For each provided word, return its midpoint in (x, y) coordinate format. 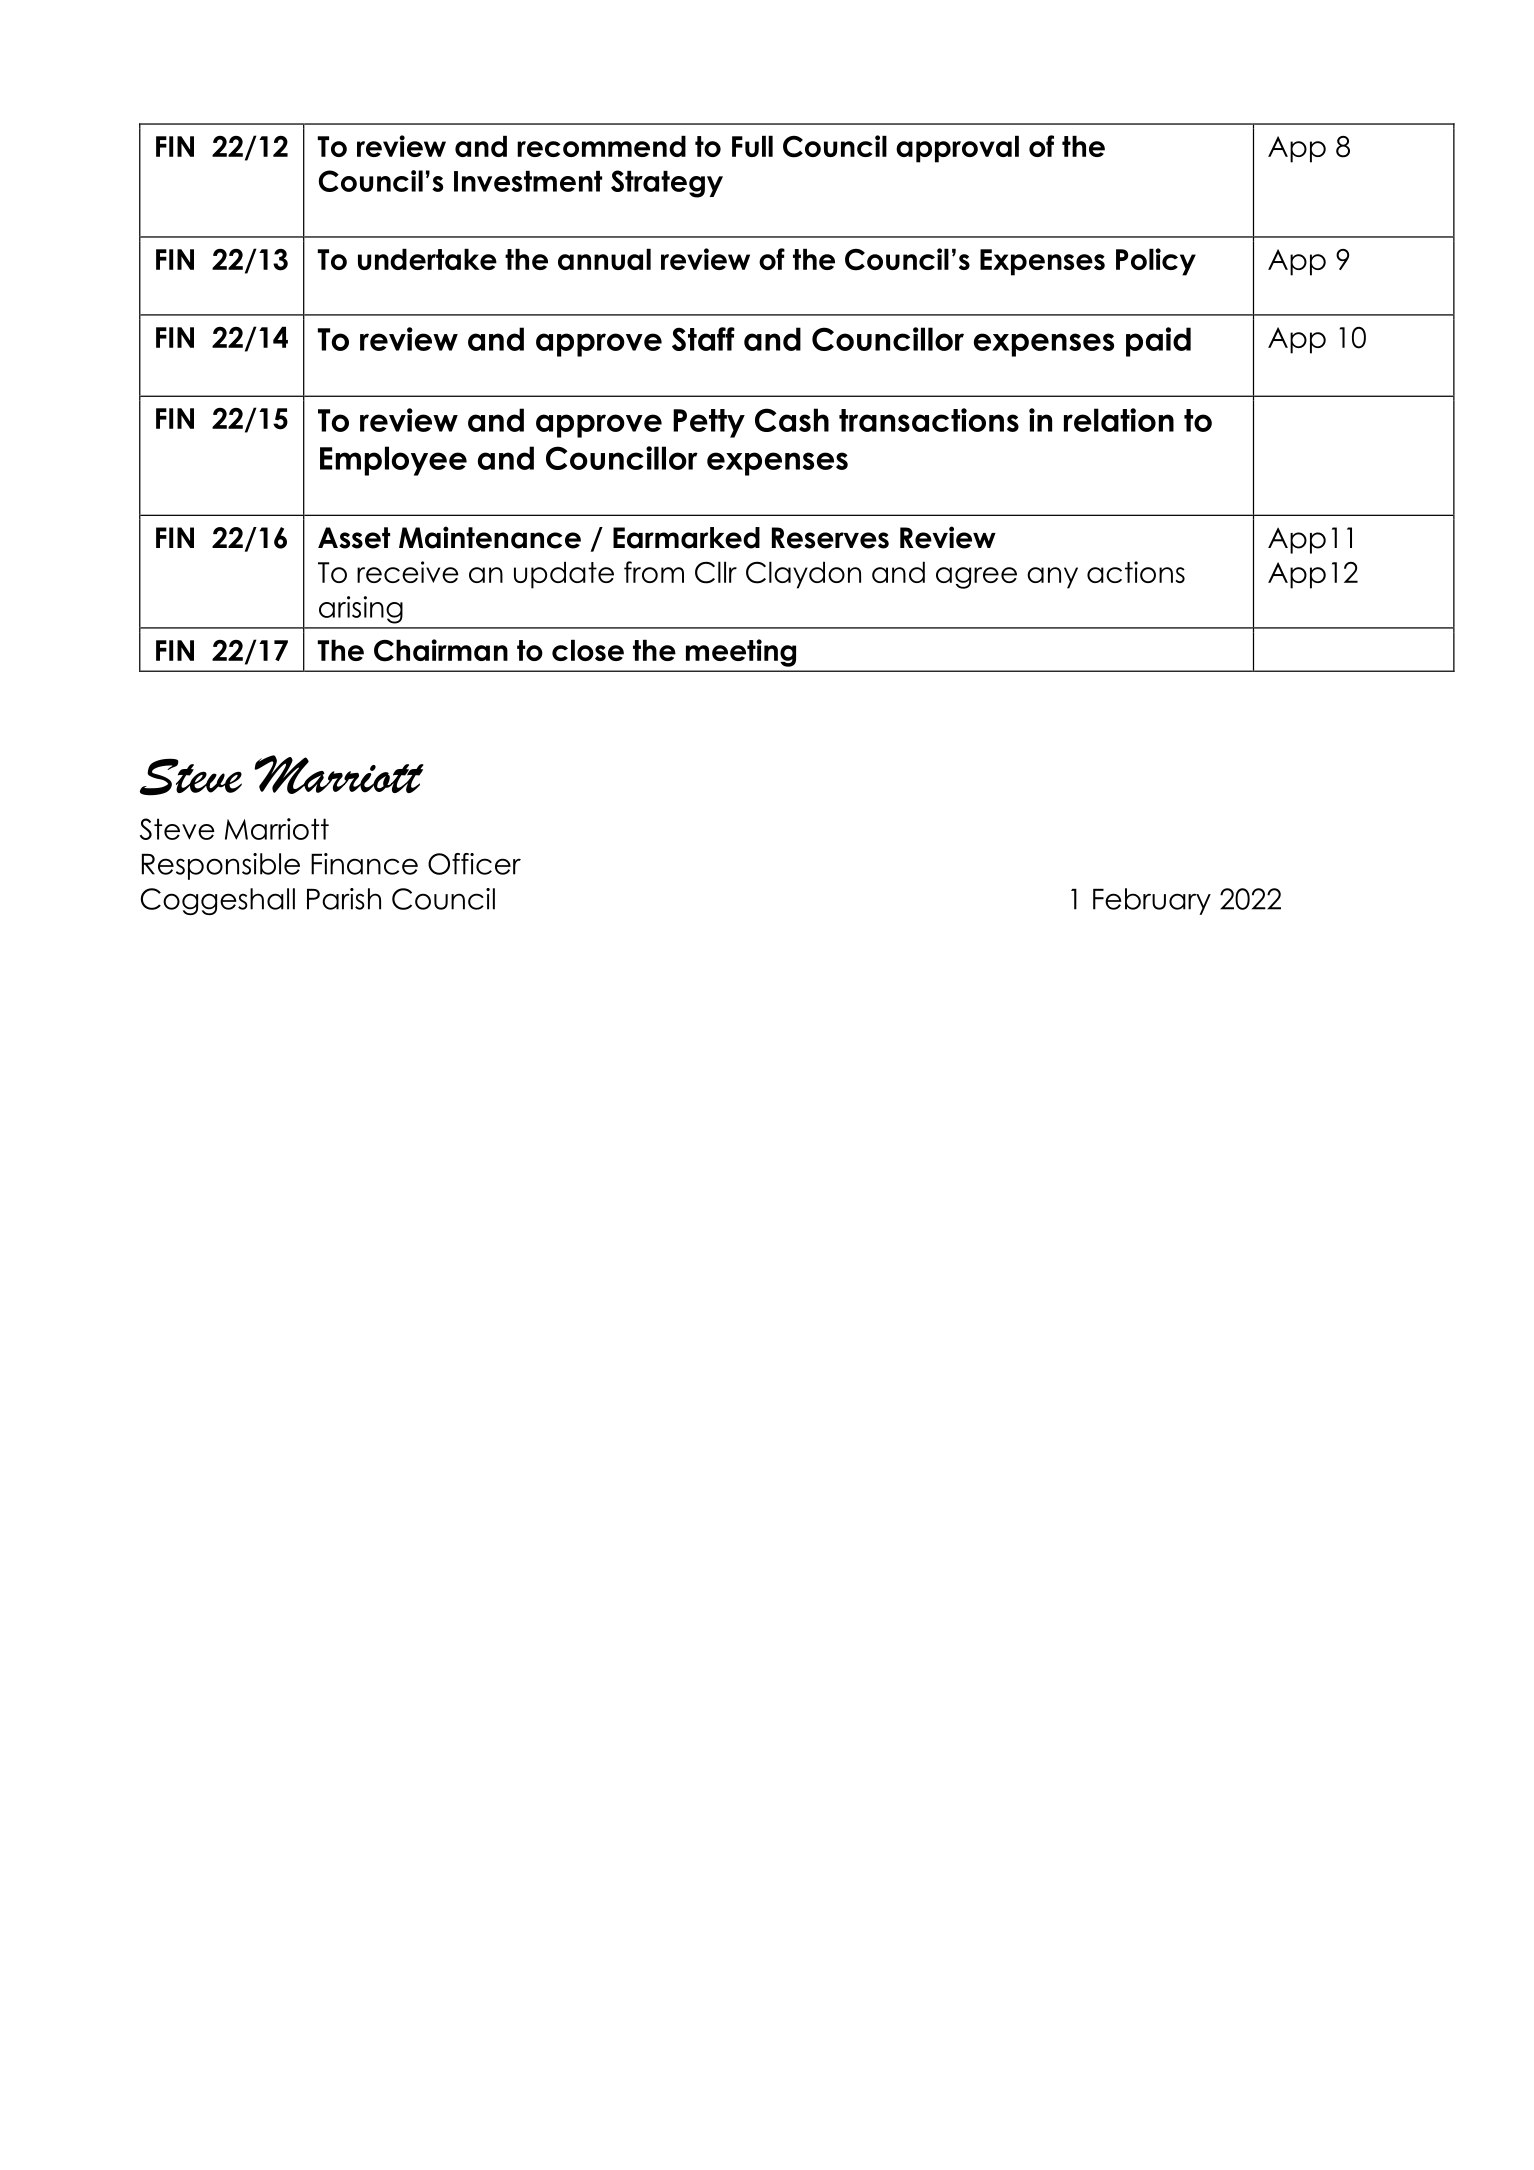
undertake (427, 259)
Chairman (441, 650)
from (654, 572)
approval (957, 149)
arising (361, 610)
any (1052, 578)
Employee (393, 461)
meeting (741, 653)
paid (1158, 342)
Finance (364, 864)
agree (976, 578)
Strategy (667, 184)
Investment (528, 181)
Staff (703, 339)
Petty (709, 423)
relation (1119, 420)
